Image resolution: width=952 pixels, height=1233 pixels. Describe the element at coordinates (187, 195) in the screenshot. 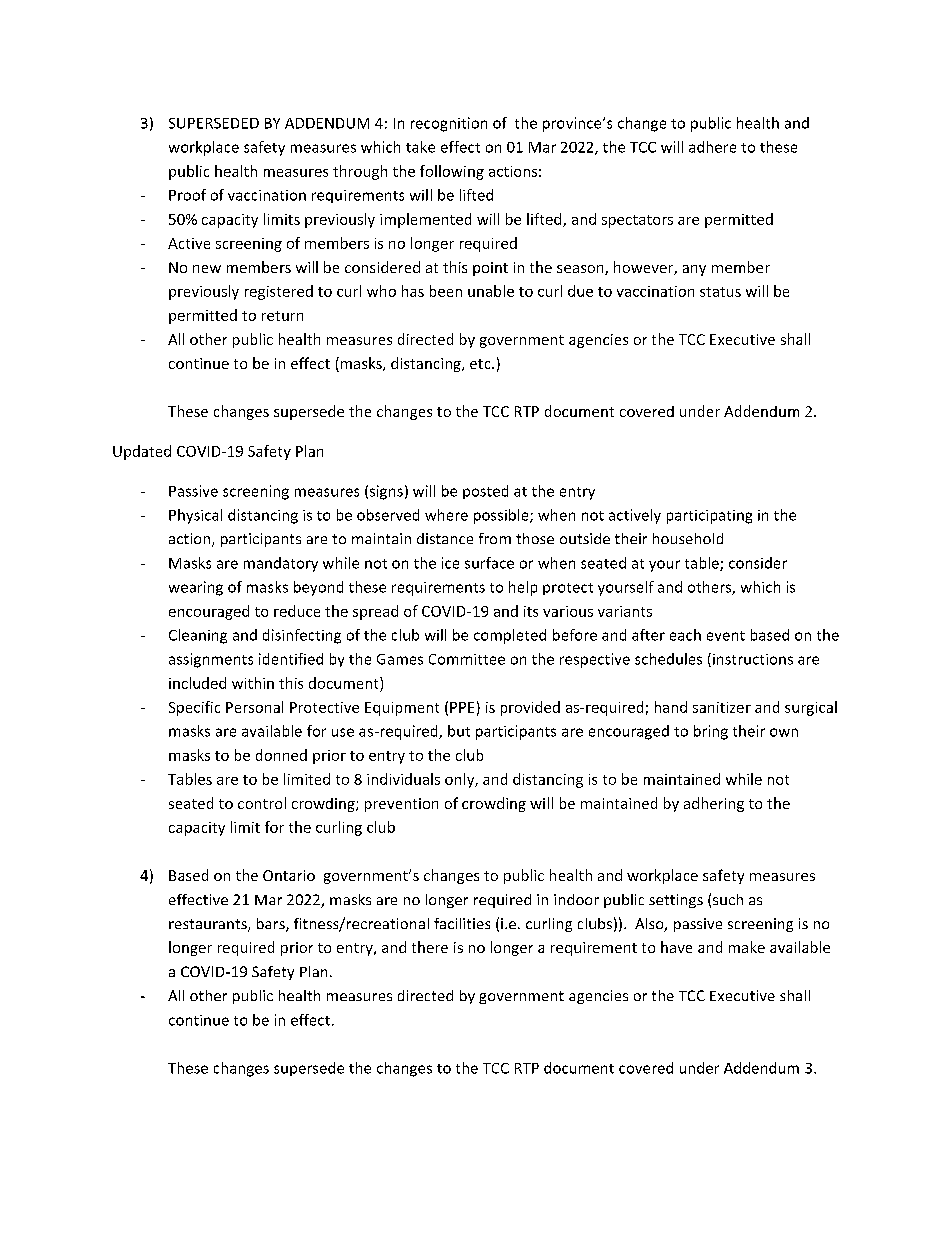

I see `Proof` at that location.
